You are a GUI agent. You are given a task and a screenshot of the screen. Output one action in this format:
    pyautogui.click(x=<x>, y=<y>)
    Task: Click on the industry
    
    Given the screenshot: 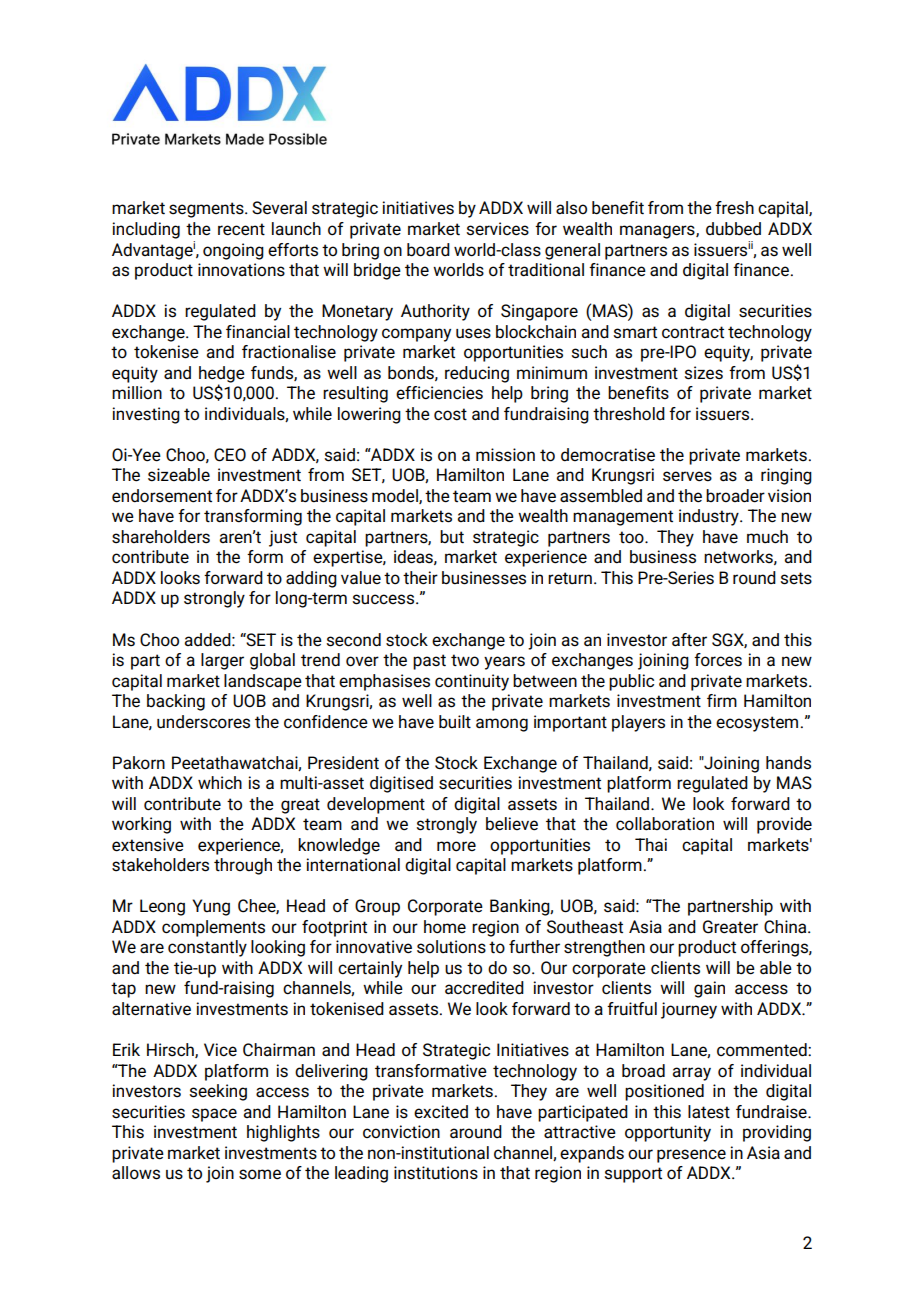 What is the action you would take?
    pyautogui.click(x=710, y=517)
